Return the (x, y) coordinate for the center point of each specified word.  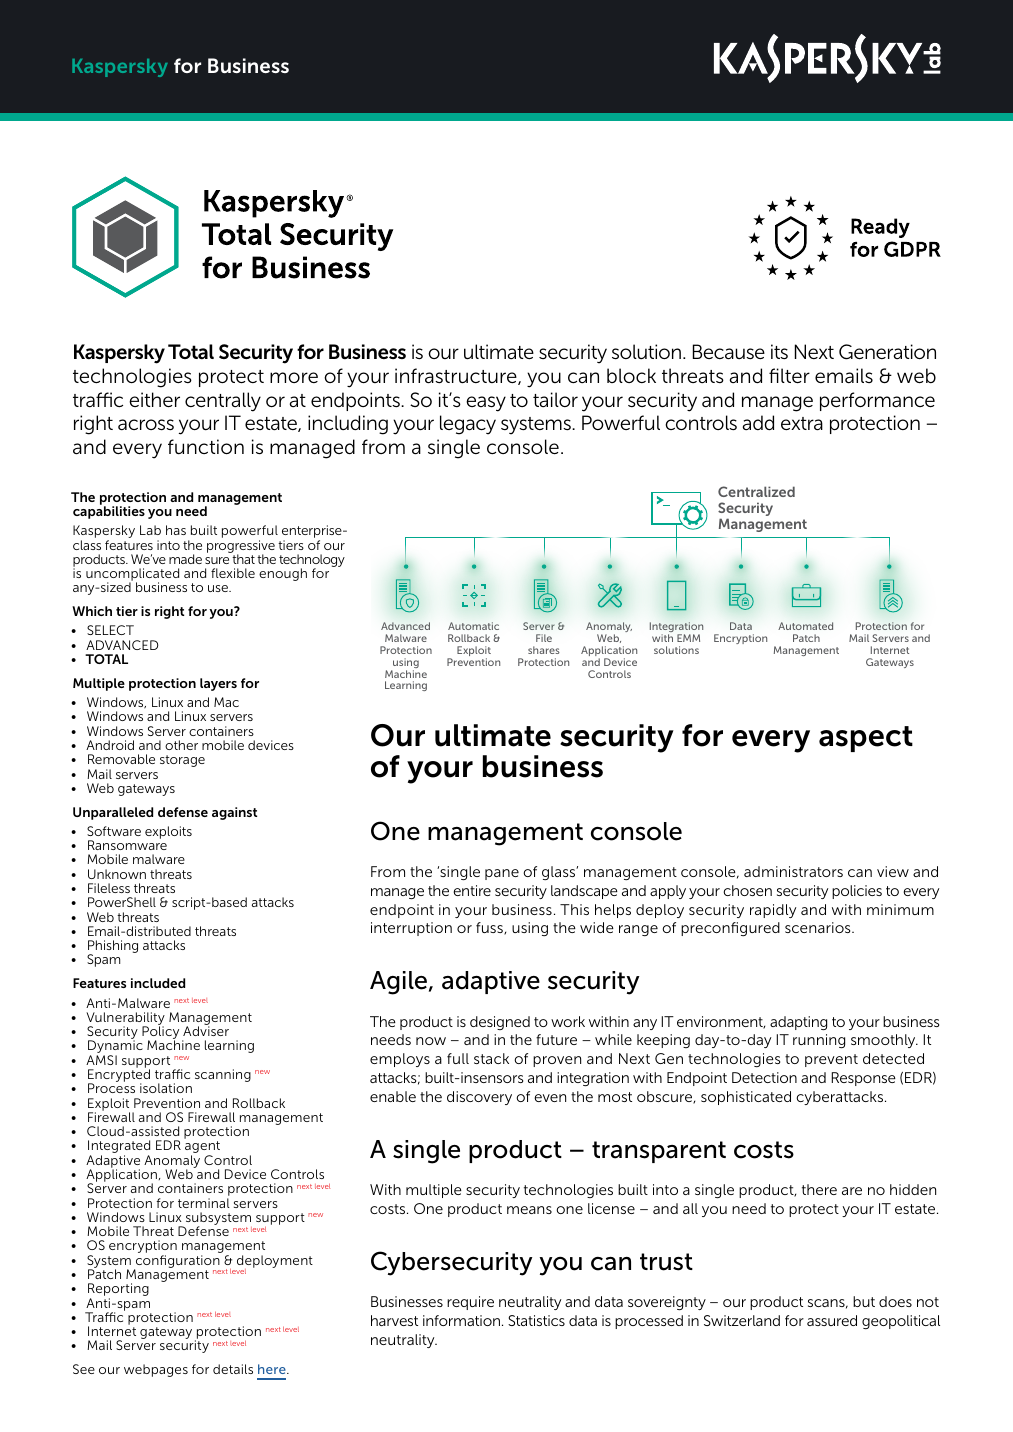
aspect (866, 739)
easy (486, 404)
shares (544, 650)
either (154, 399)
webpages (156, 1370)
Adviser (206, 1031)
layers (218, 684)
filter (789, 375)
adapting (798, 1023)
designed (500, 1023)
